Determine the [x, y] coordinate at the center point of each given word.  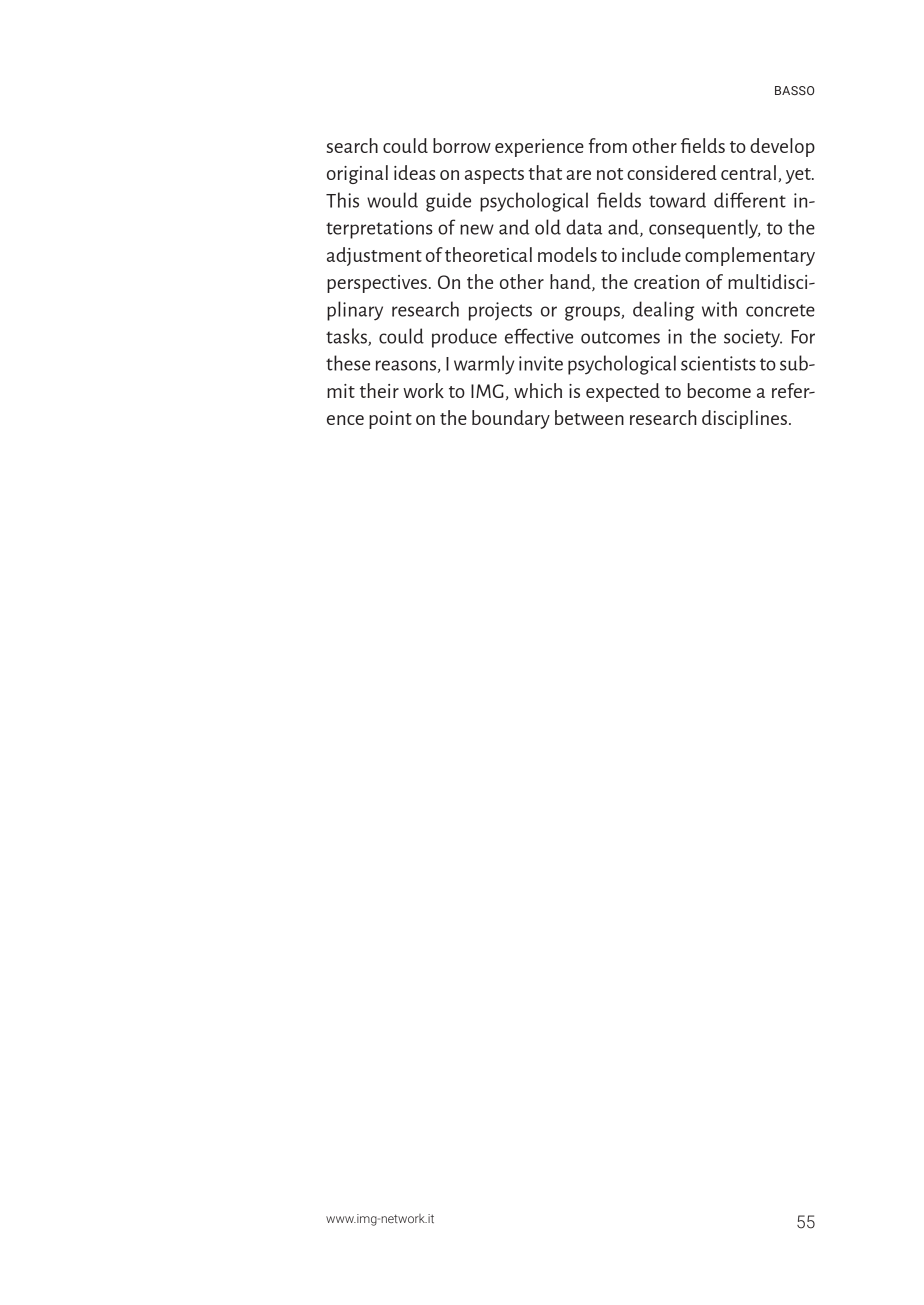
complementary [750, 256]
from [608, 145]
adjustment [374, 256]
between [589, 417]
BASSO [794, 90]
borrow [462, 145]
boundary [511, 419]
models [567, 254]
